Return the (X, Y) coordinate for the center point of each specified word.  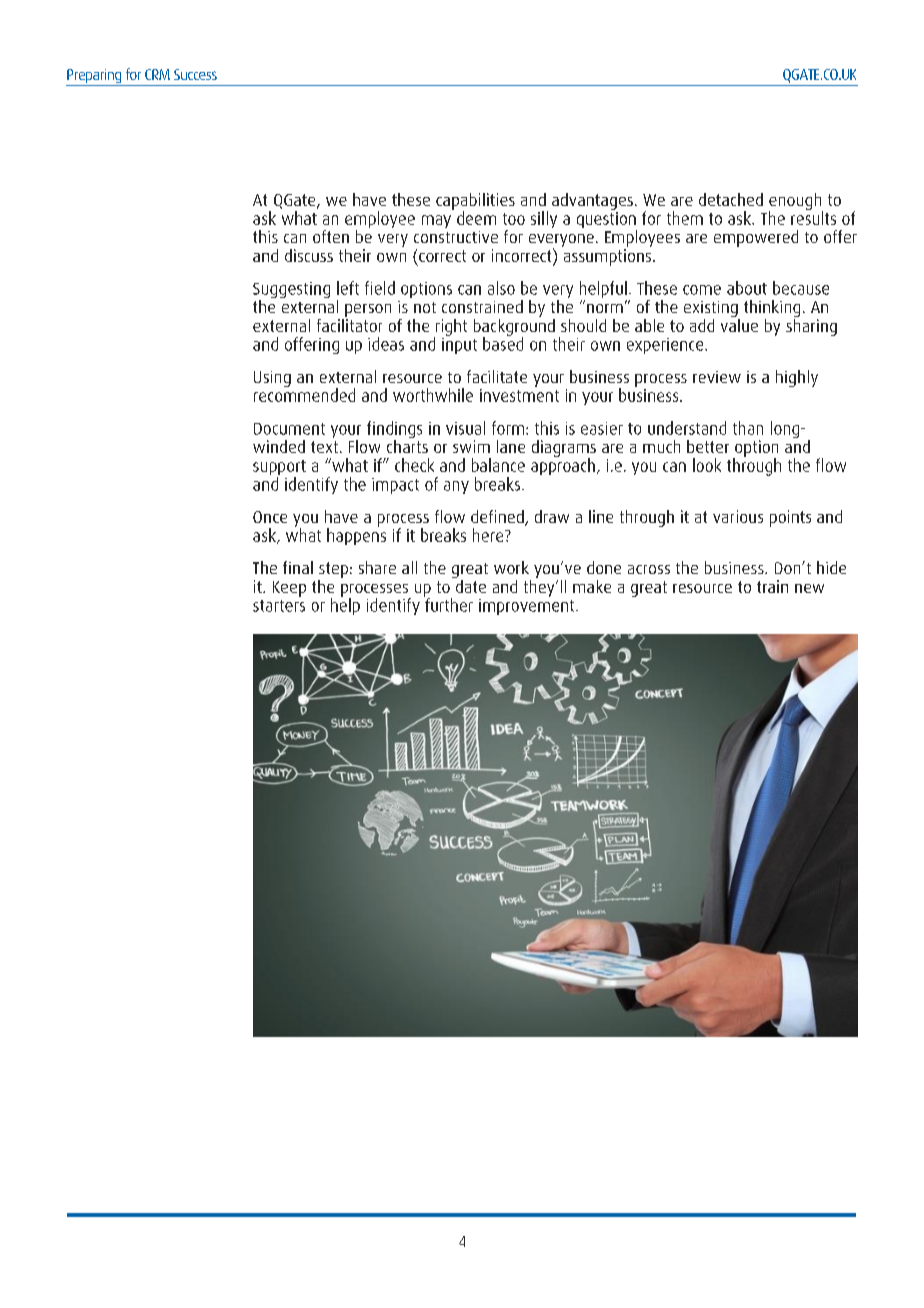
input (459, 344)
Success (195, 74)
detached (731, 199)
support (279, 469)
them (685, 218)
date (469, 585)
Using (272, 379)
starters (279, 606)
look (707, 465)
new (809, 588)
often (331, 236)
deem (476, 218)
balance (498, 465)
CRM (157, 74)
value (739, 324)
